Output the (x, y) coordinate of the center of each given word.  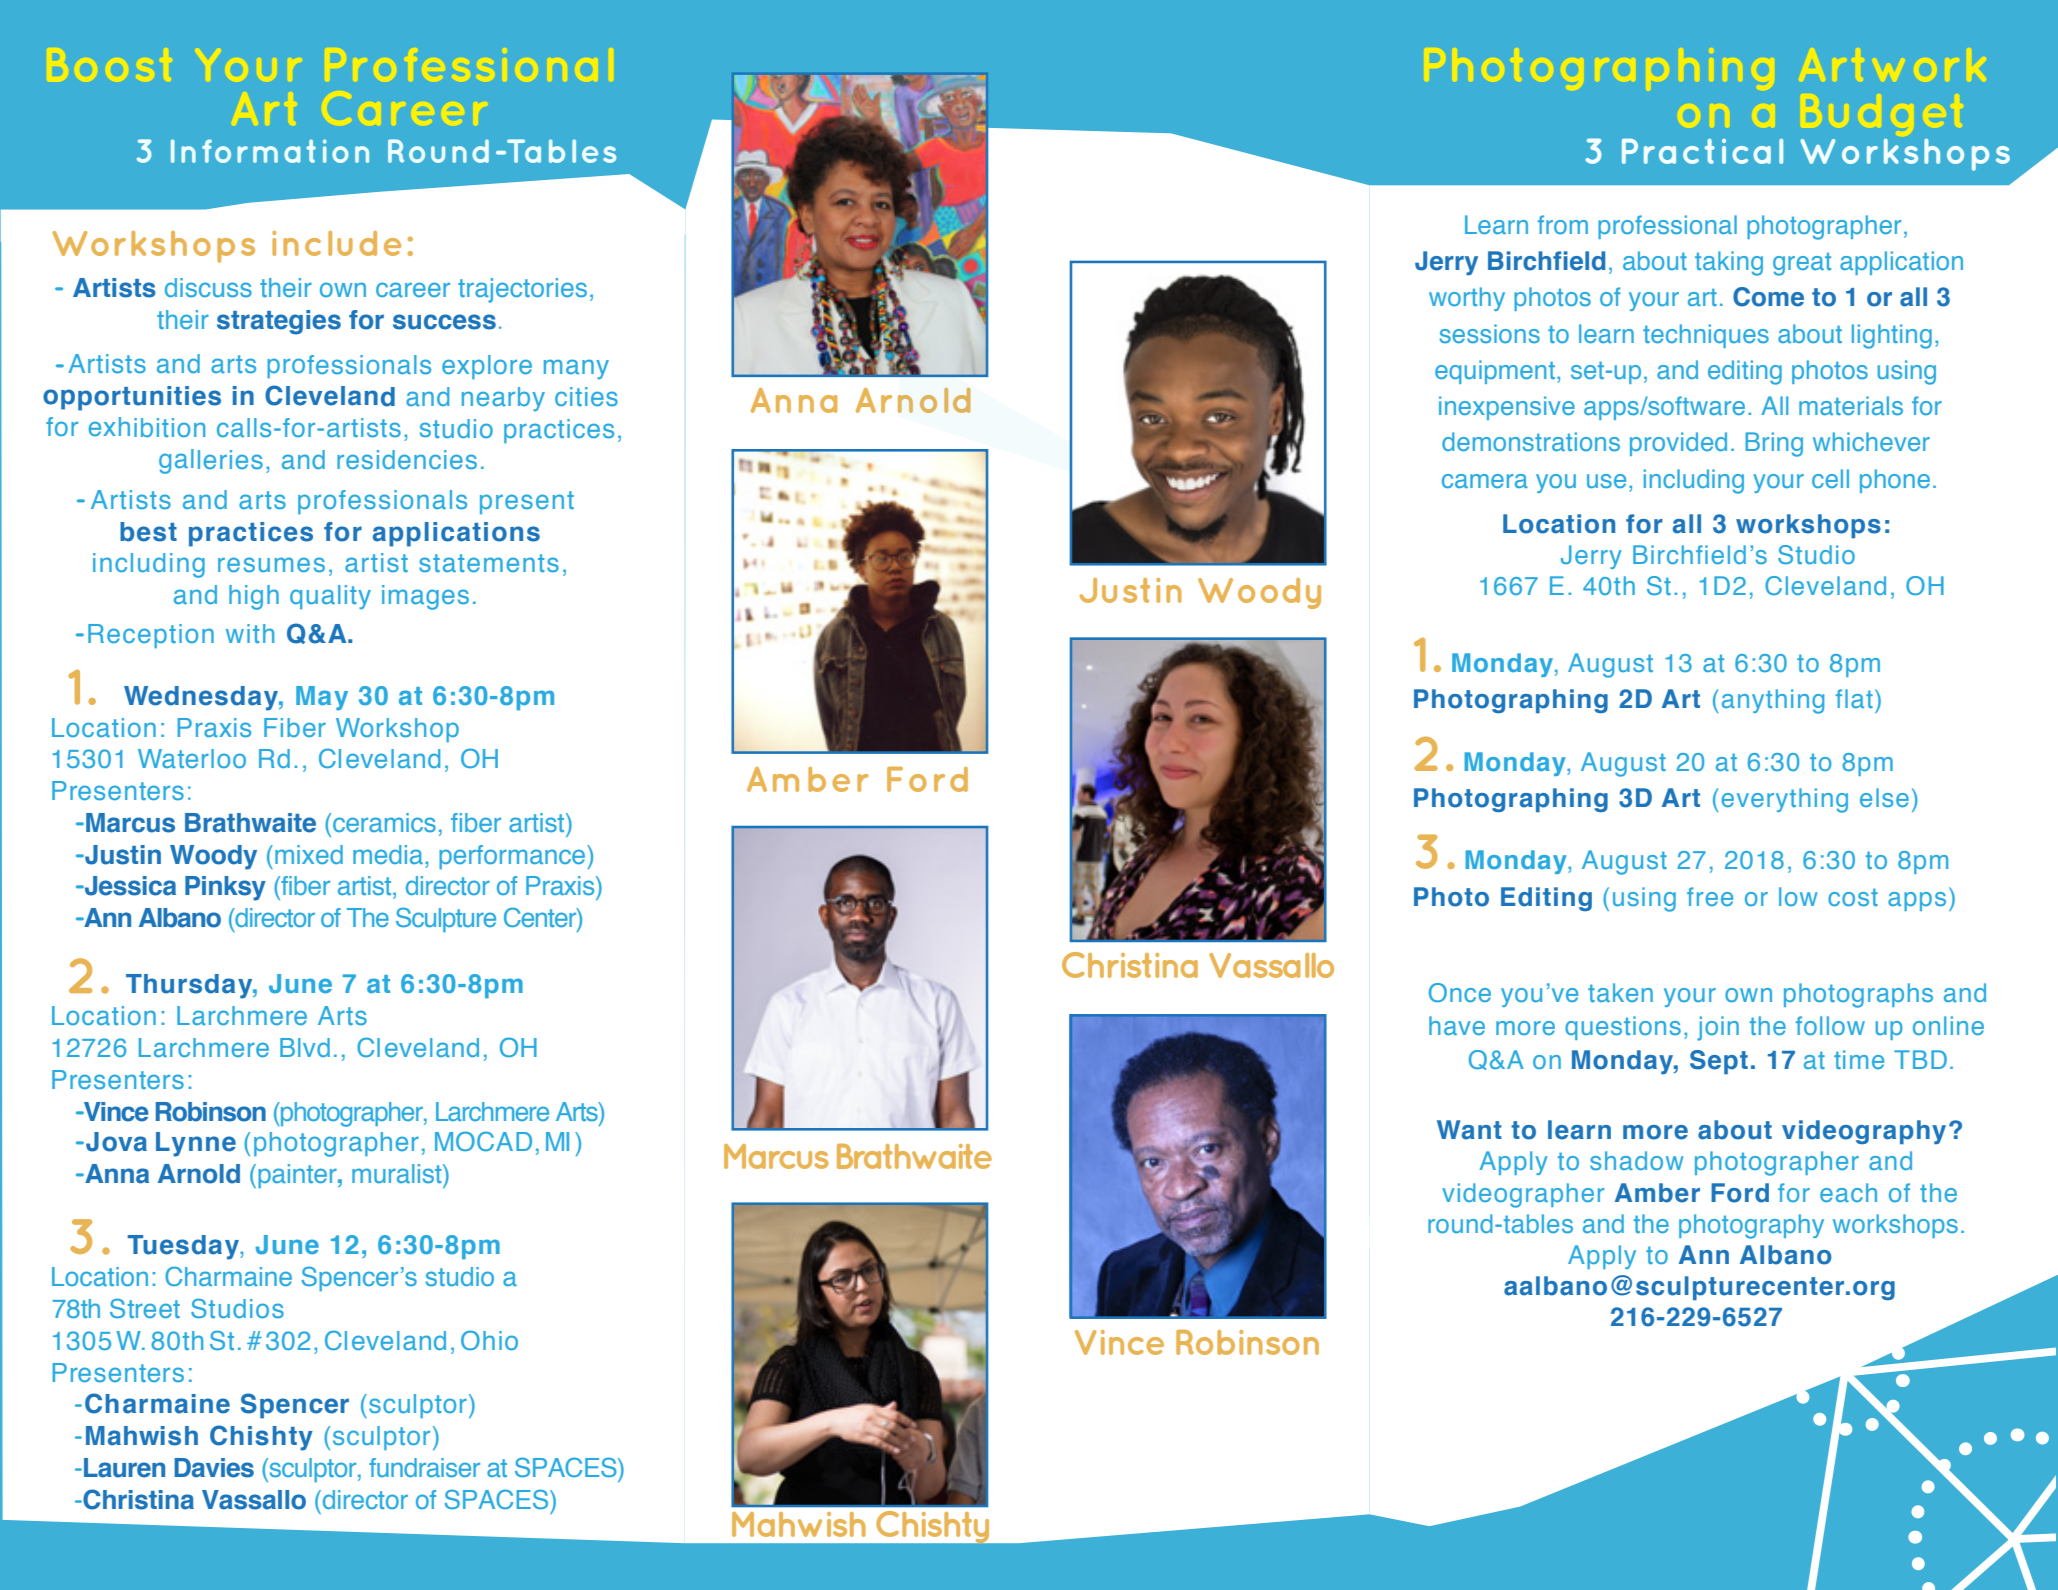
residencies (407, 460)
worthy (1467, 299)
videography (1864, 1132)
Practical (1702, 151)
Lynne (196, 1144)
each (1848, 1192)
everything (1784, 800)
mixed (309, 854)
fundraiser (424, 1467)
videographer (1523, 1195)
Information (270, 151)
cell (1830, 478)
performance (513, 857)
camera (1485, 481)
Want (1469, 1130)
